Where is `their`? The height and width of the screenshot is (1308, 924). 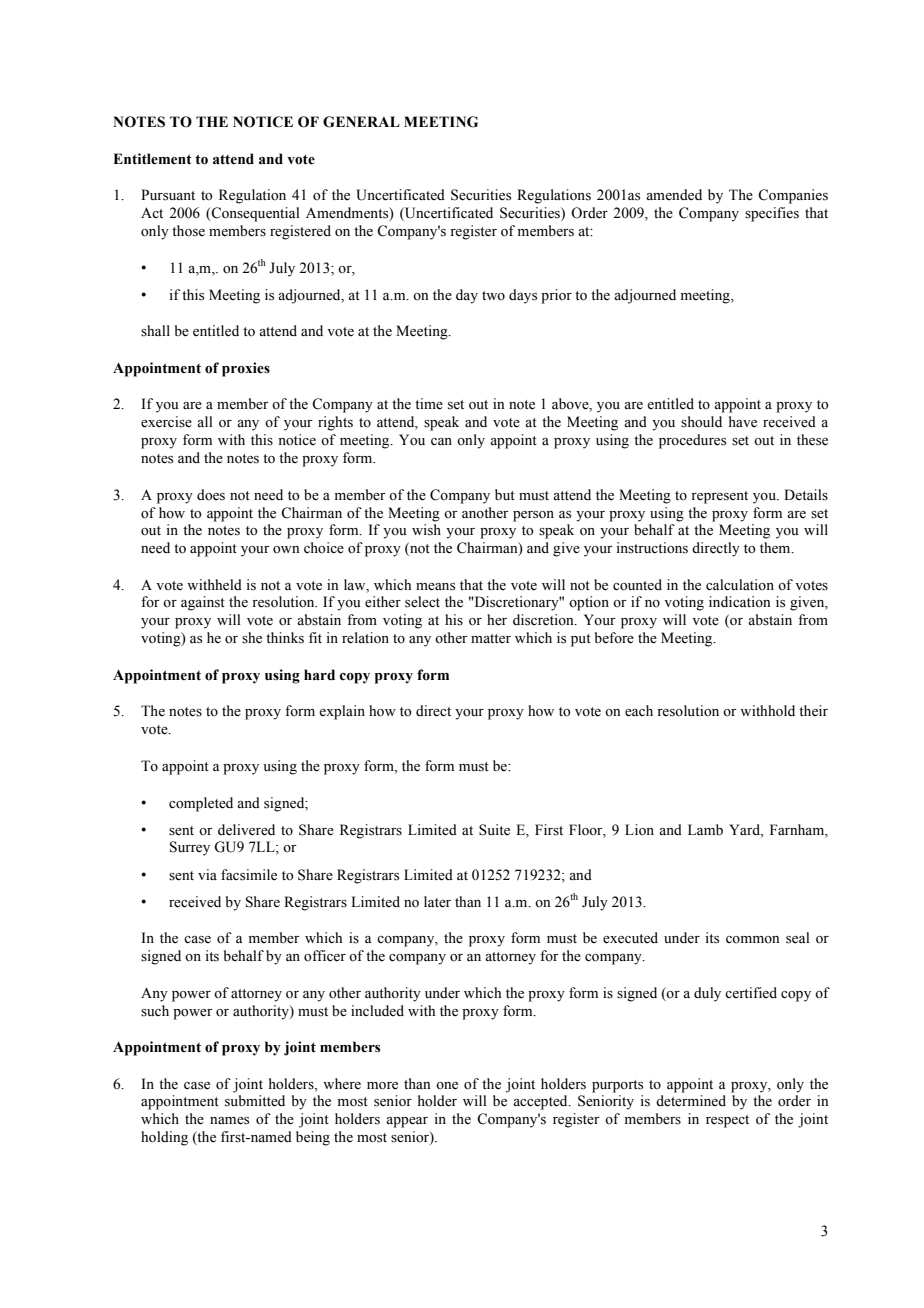 their is located at coordinates (813, 711).
